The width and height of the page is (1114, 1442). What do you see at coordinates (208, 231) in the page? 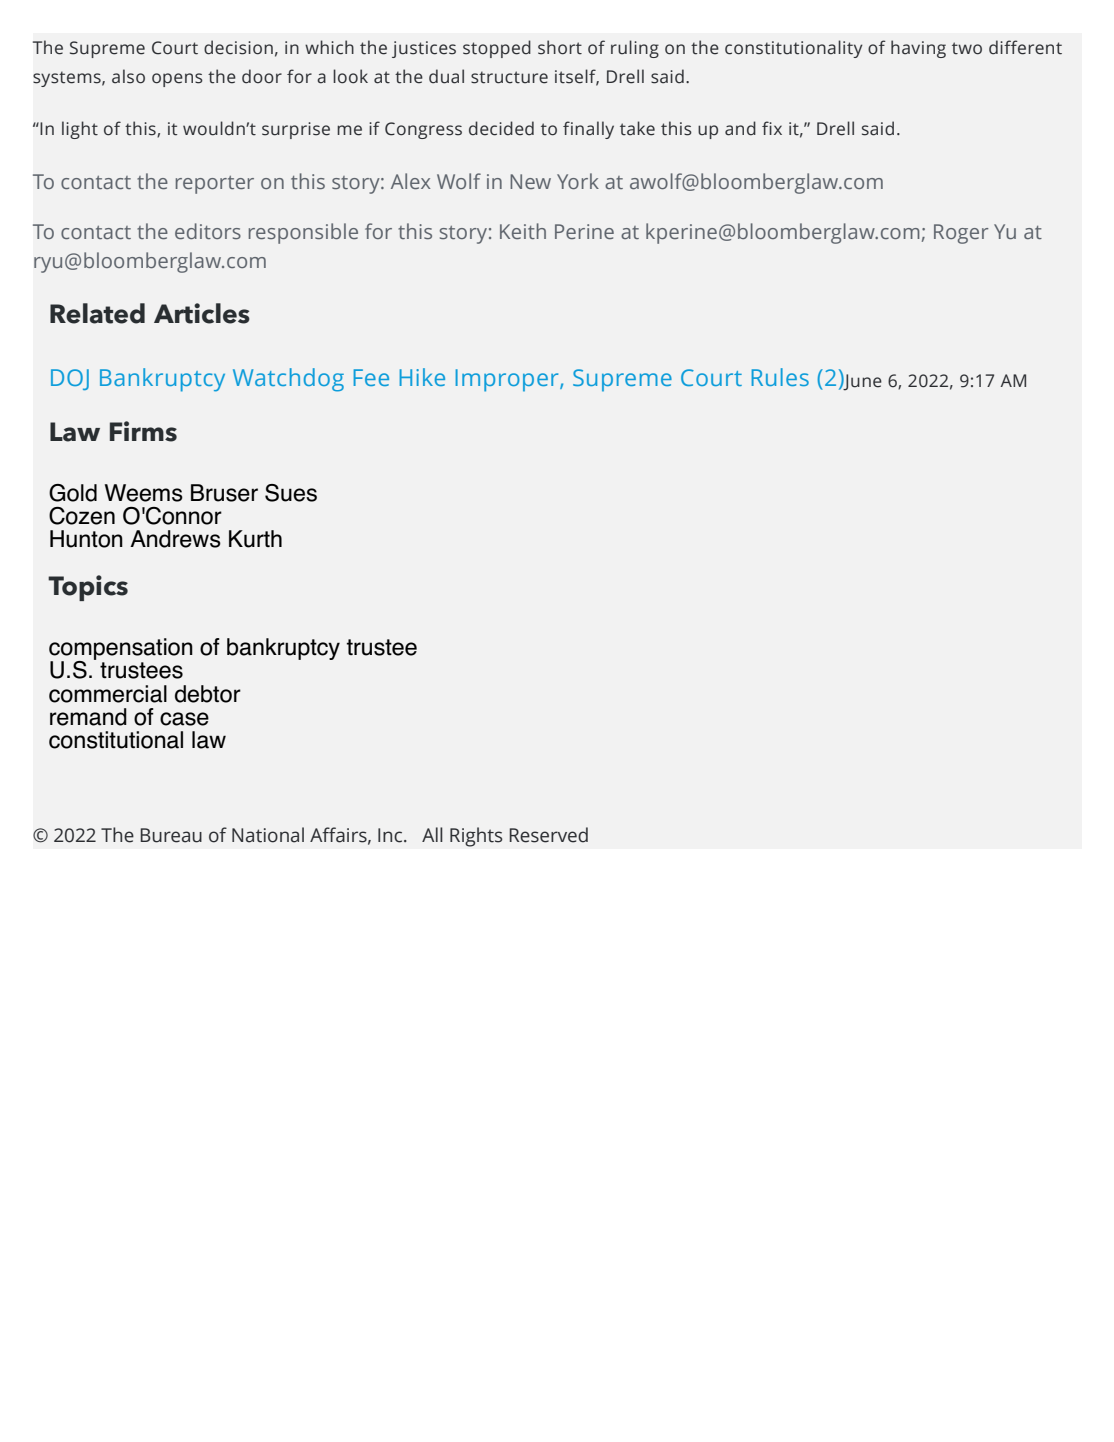
I see `editors` at bounding box center [208, 231].
